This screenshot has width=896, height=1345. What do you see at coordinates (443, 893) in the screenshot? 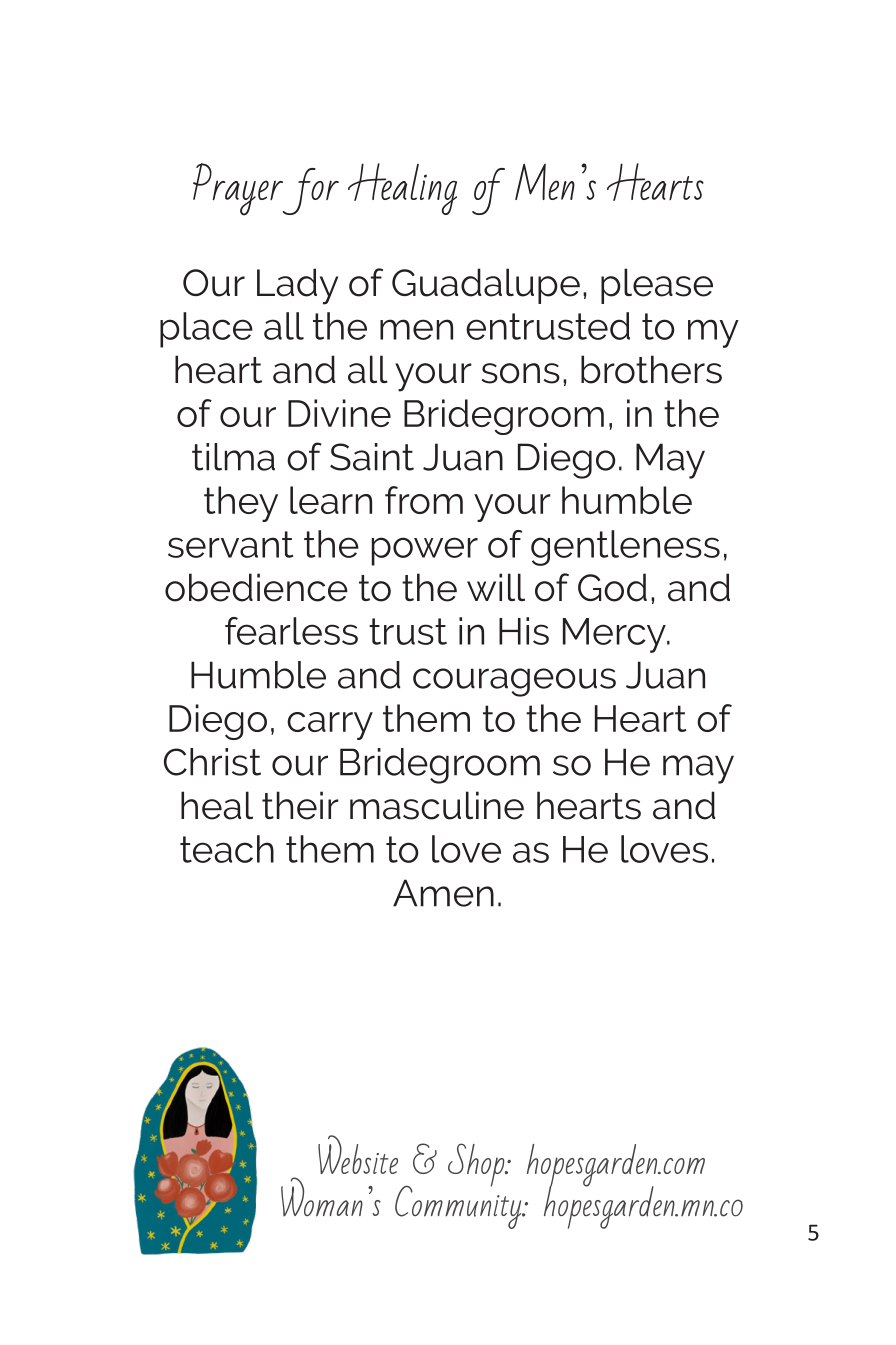
I see `Amen` at bounding box center [443, 893].
